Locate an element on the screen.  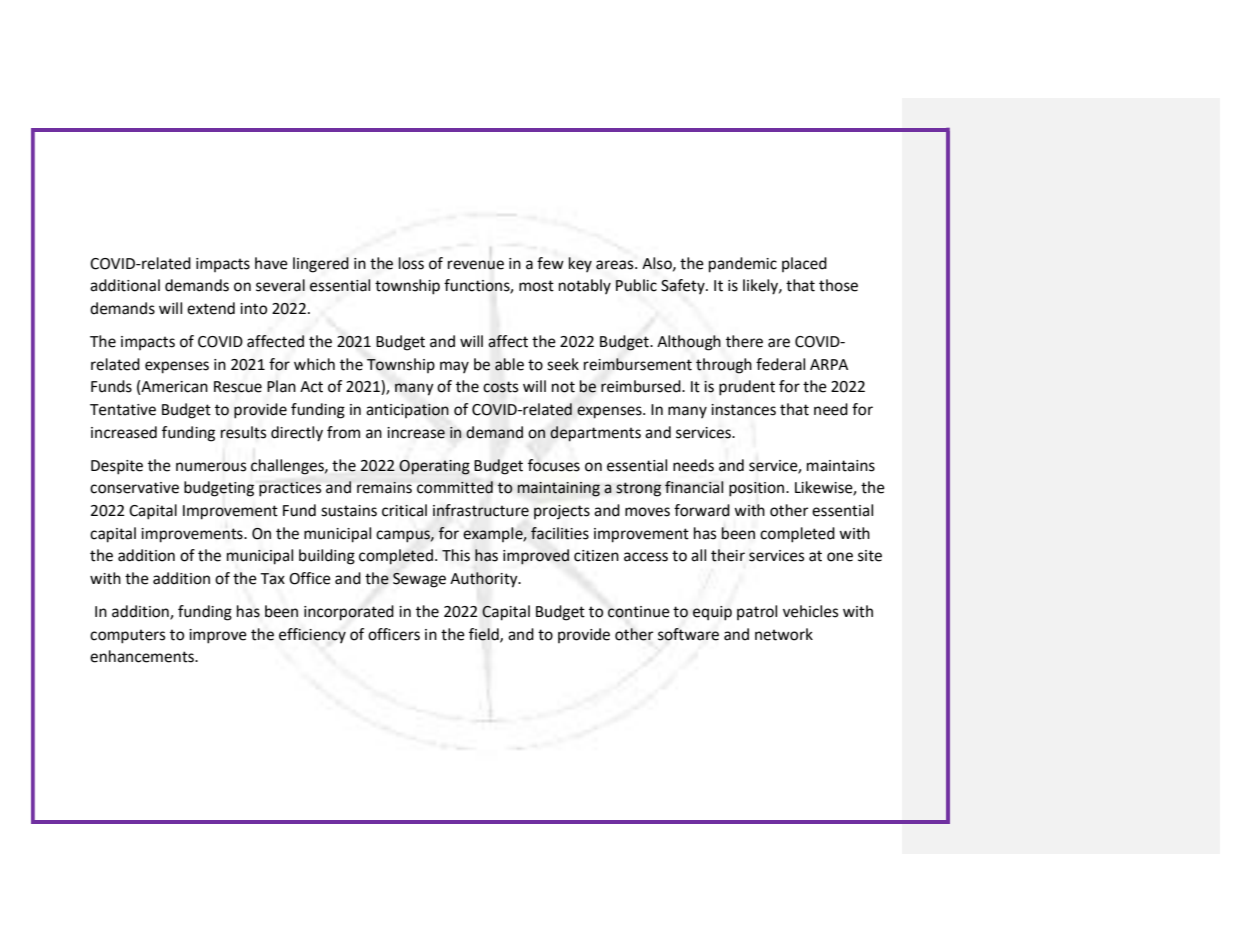
have is located at coordinates (271, 263).
